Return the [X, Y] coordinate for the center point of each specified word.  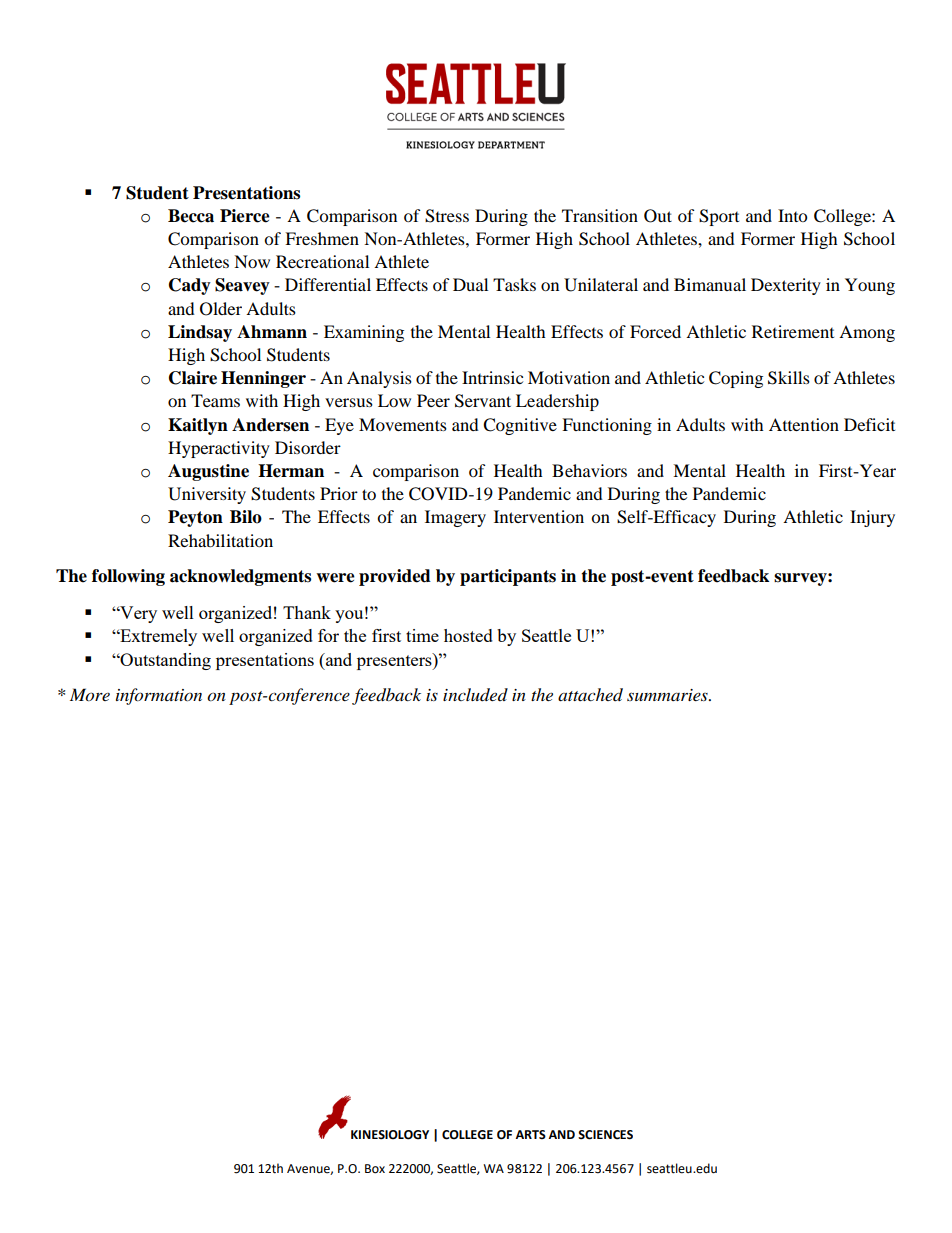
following [128, 577]
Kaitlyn [198, 426]
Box [375, 1169]
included [475, 695]
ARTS [530, 1135]
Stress [447, 216]
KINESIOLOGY [390, 1135]
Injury [872, 518]
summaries [668, 695]
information [159, 696]
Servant [483, 401]
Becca [191, 216]
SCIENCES [605, 1135]
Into [792, 215]
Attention [804, 424]
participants [508, 577]
